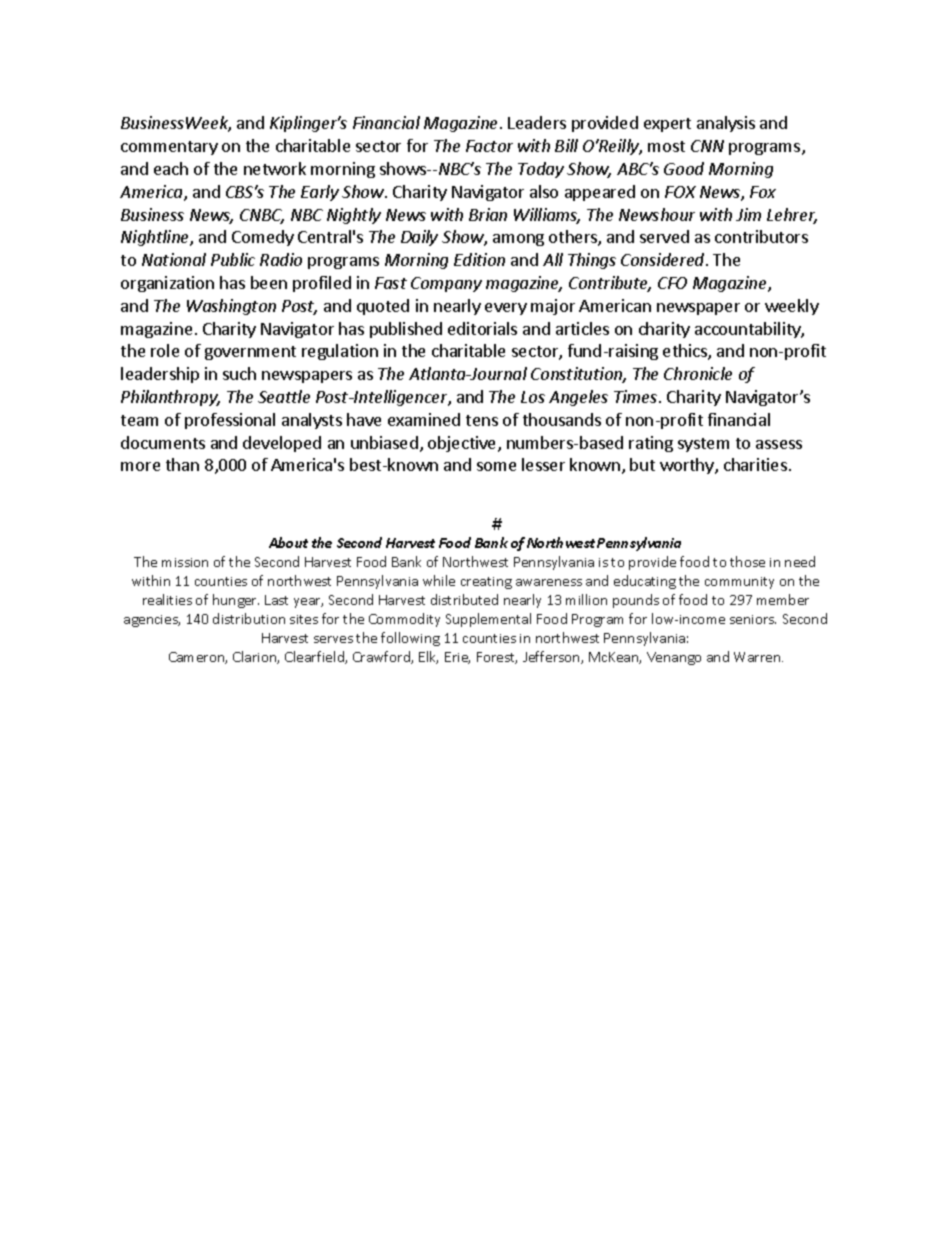 The height and width of the screenshot is (1233, 952). Describe the element at coordinates (496, 466) in the screenshot. I see `some` at that location.
